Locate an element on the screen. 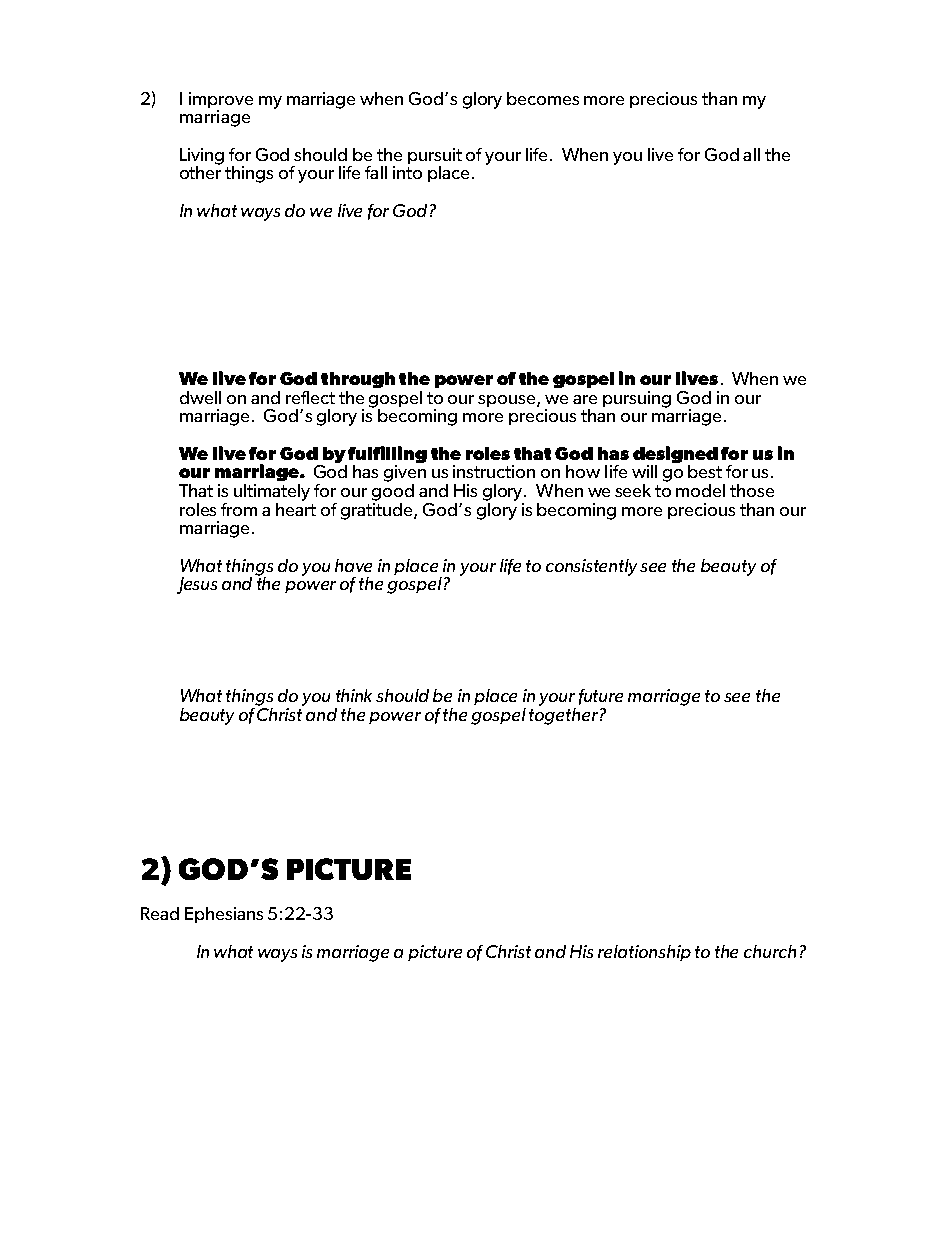  pursuit is located at coordinates (435, 157).
